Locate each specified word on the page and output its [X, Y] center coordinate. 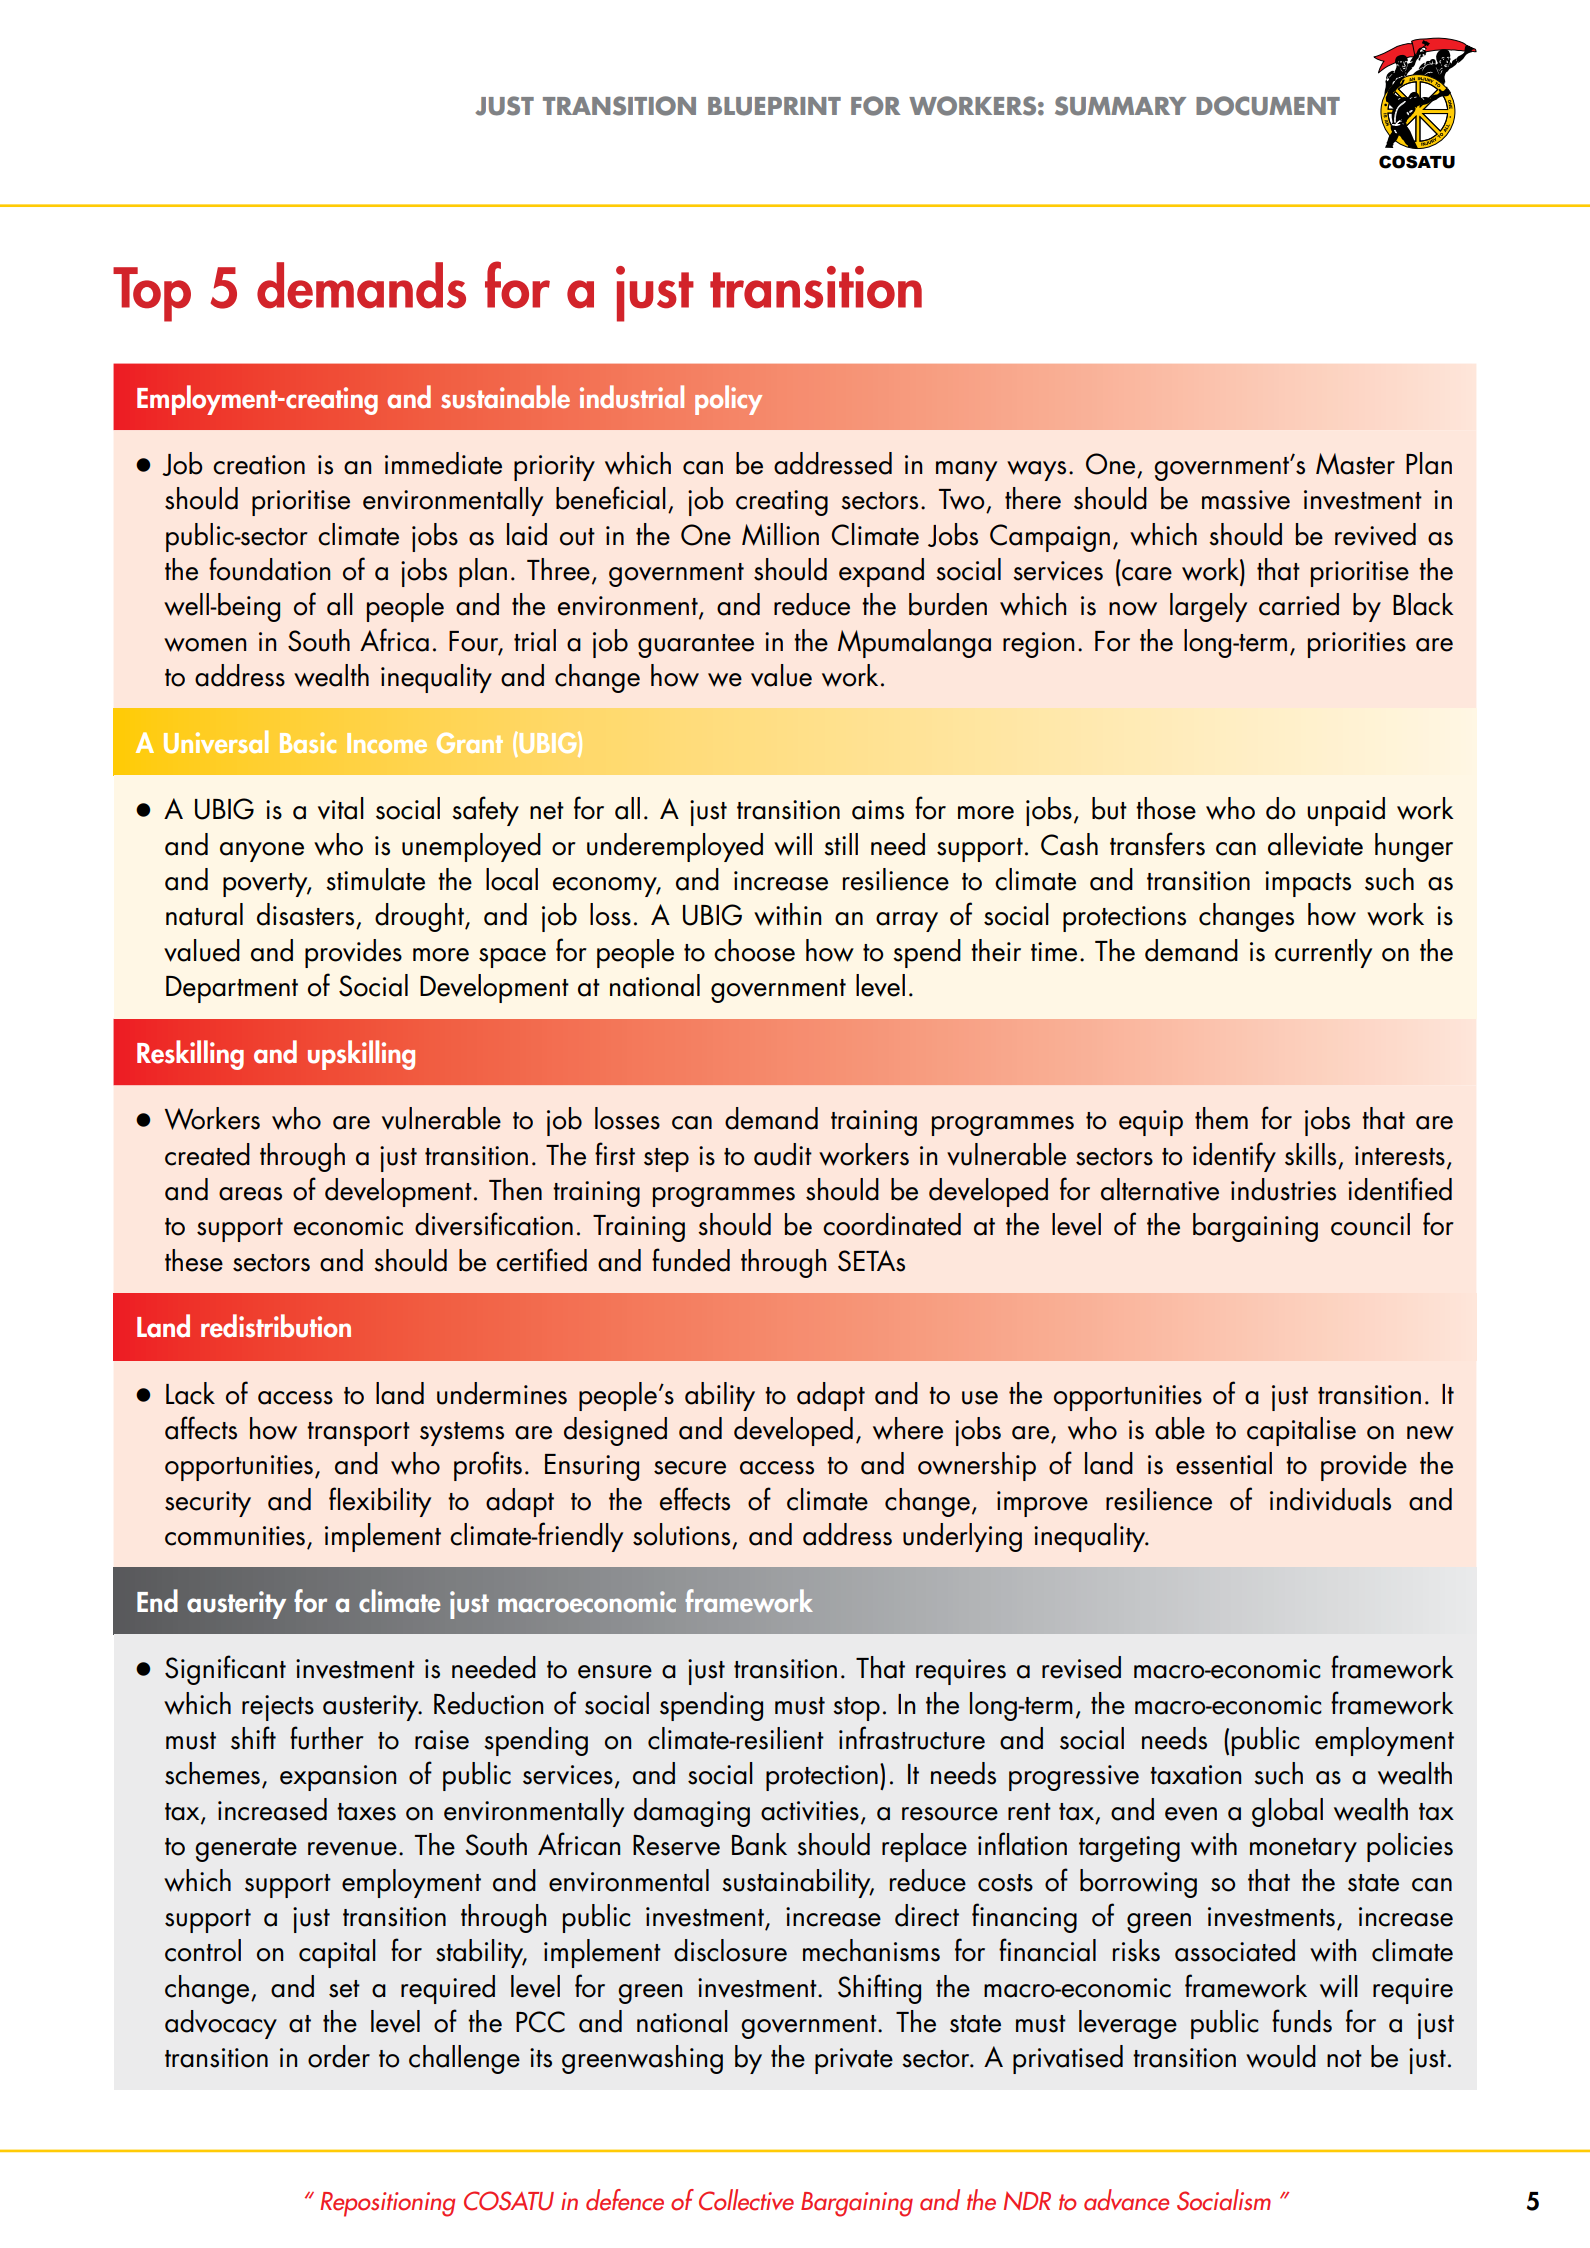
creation [259, 465]
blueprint [774, 106]
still [841, 844]
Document [1268, 106]
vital [341, 808]
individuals [1330, 1499]
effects [695, 1499]
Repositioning [387, 2204]
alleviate [1315, 844]
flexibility [380, 1502]
